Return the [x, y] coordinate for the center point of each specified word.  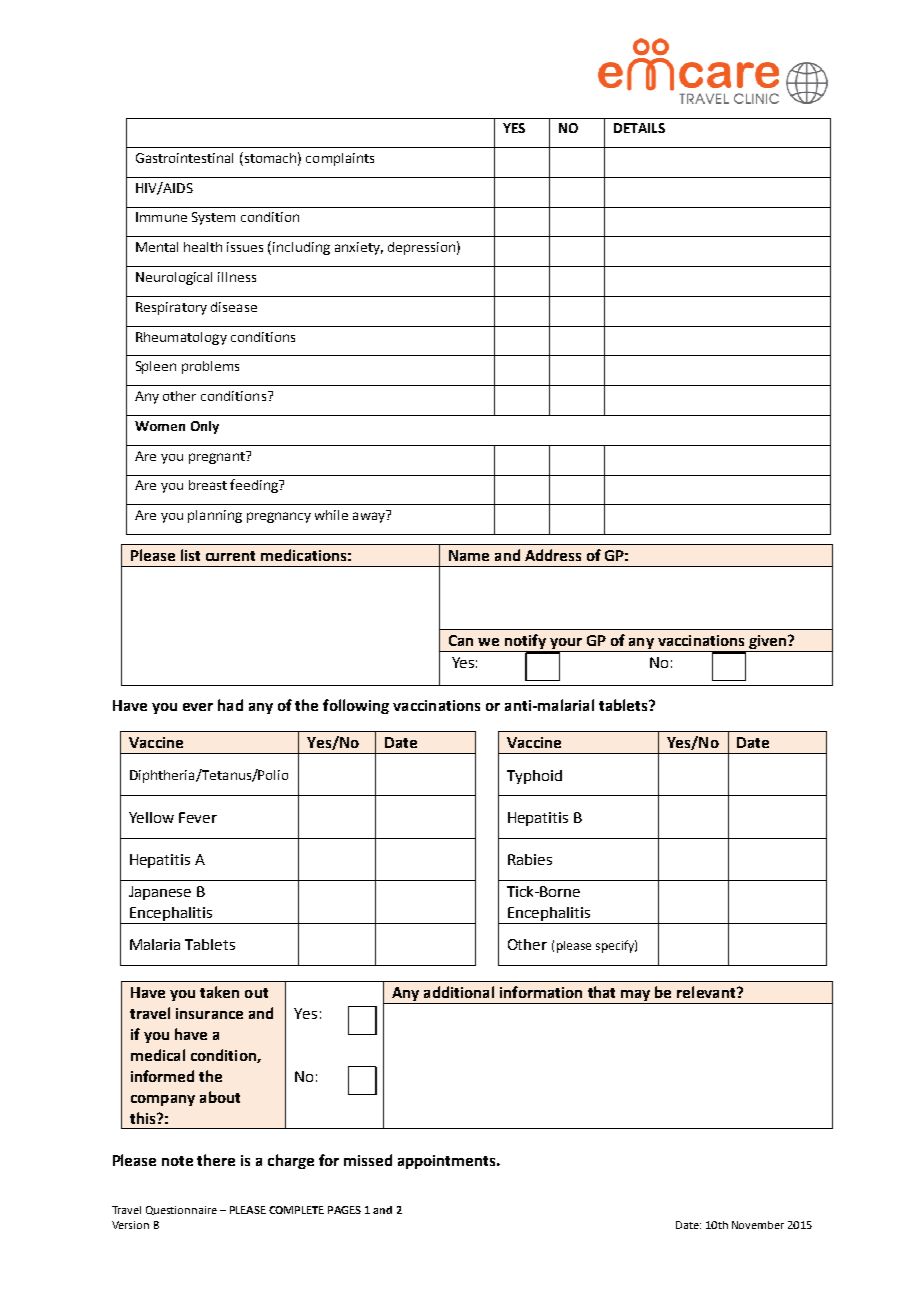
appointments [448, 1162]
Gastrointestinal [184, 158]
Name [469, 555]
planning [215, 516]
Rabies [530, 859]
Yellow [151, 817]
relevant [707, 992]
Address [553, 555]
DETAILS [639, 128]
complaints [340, 159]
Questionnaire [181, 1210]
